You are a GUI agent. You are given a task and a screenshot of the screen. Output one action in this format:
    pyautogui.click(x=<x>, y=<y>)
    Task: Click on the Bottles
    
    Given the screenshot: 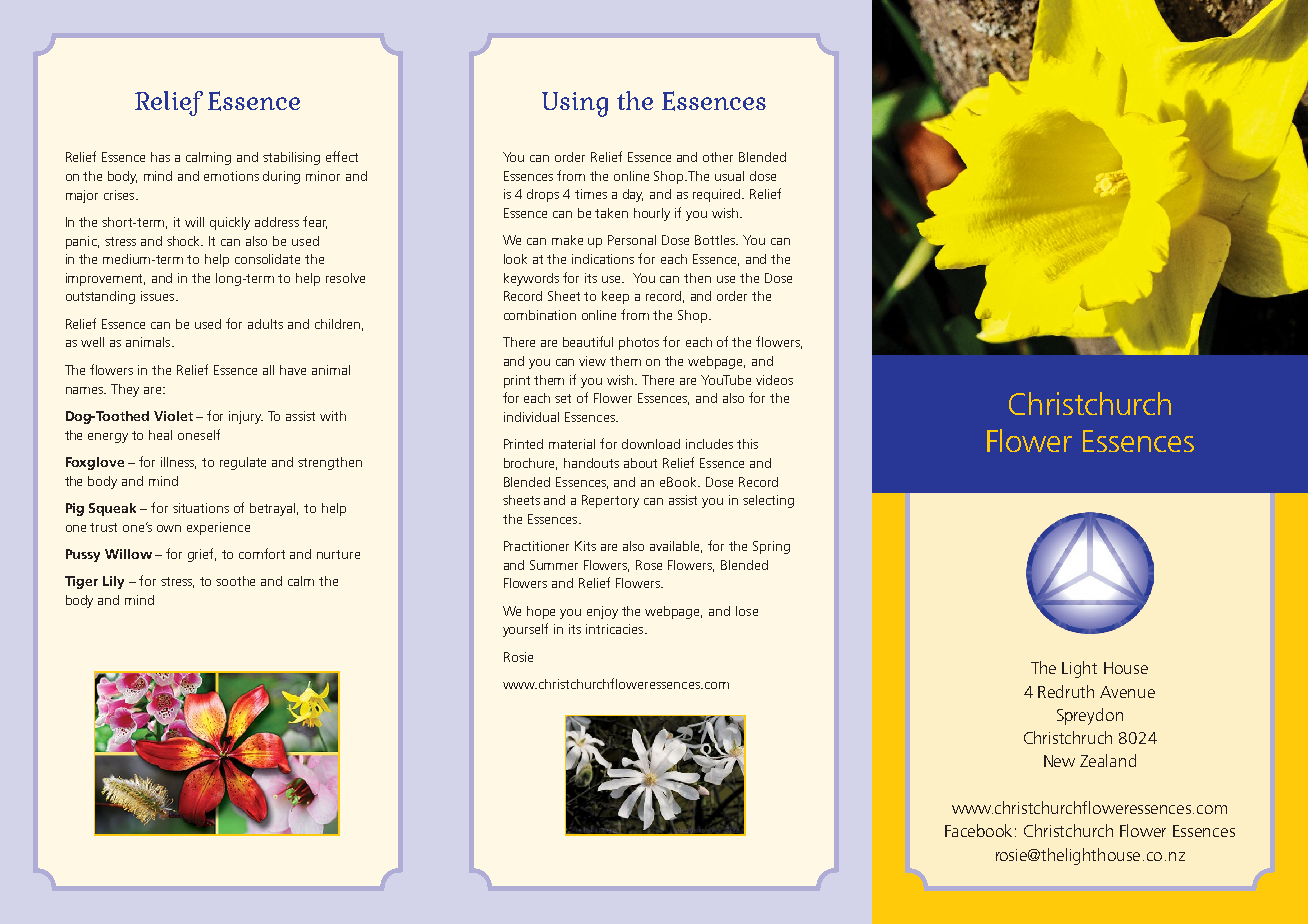 What is the action you would take?
    pyautogui.click(x=716, y=240)
